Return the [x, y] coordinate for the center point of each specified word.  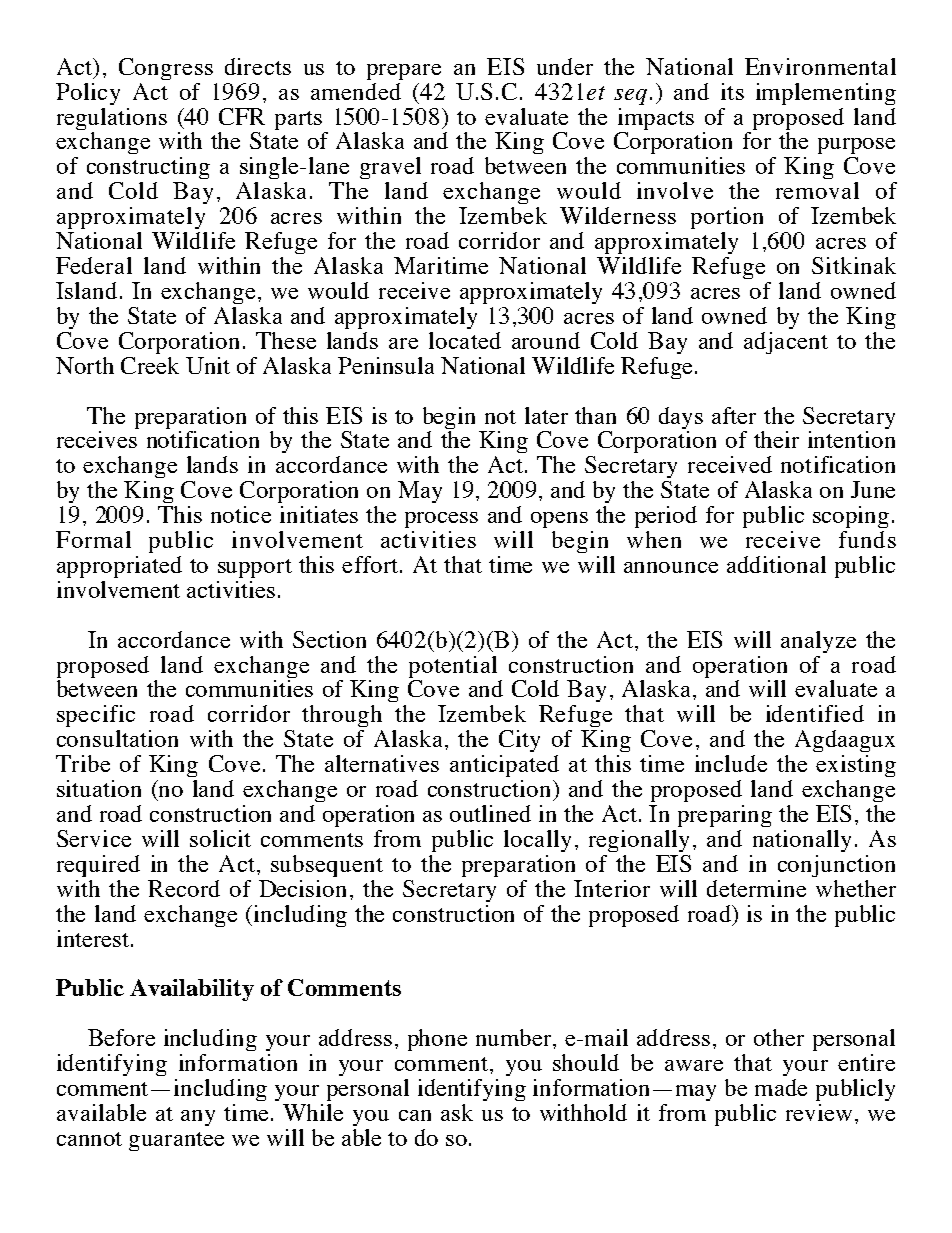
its [732, 91]
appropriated [119, 567]
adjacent [786, 343]
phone [437, 1040]
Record [184, 888]
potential [453, 667]
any [198, 1118]
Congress [166, 69]
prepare [404, 72]
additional [776, 564]
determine [756, 888]
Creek [150, 365]
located [465, 340]
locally [537, 841]
